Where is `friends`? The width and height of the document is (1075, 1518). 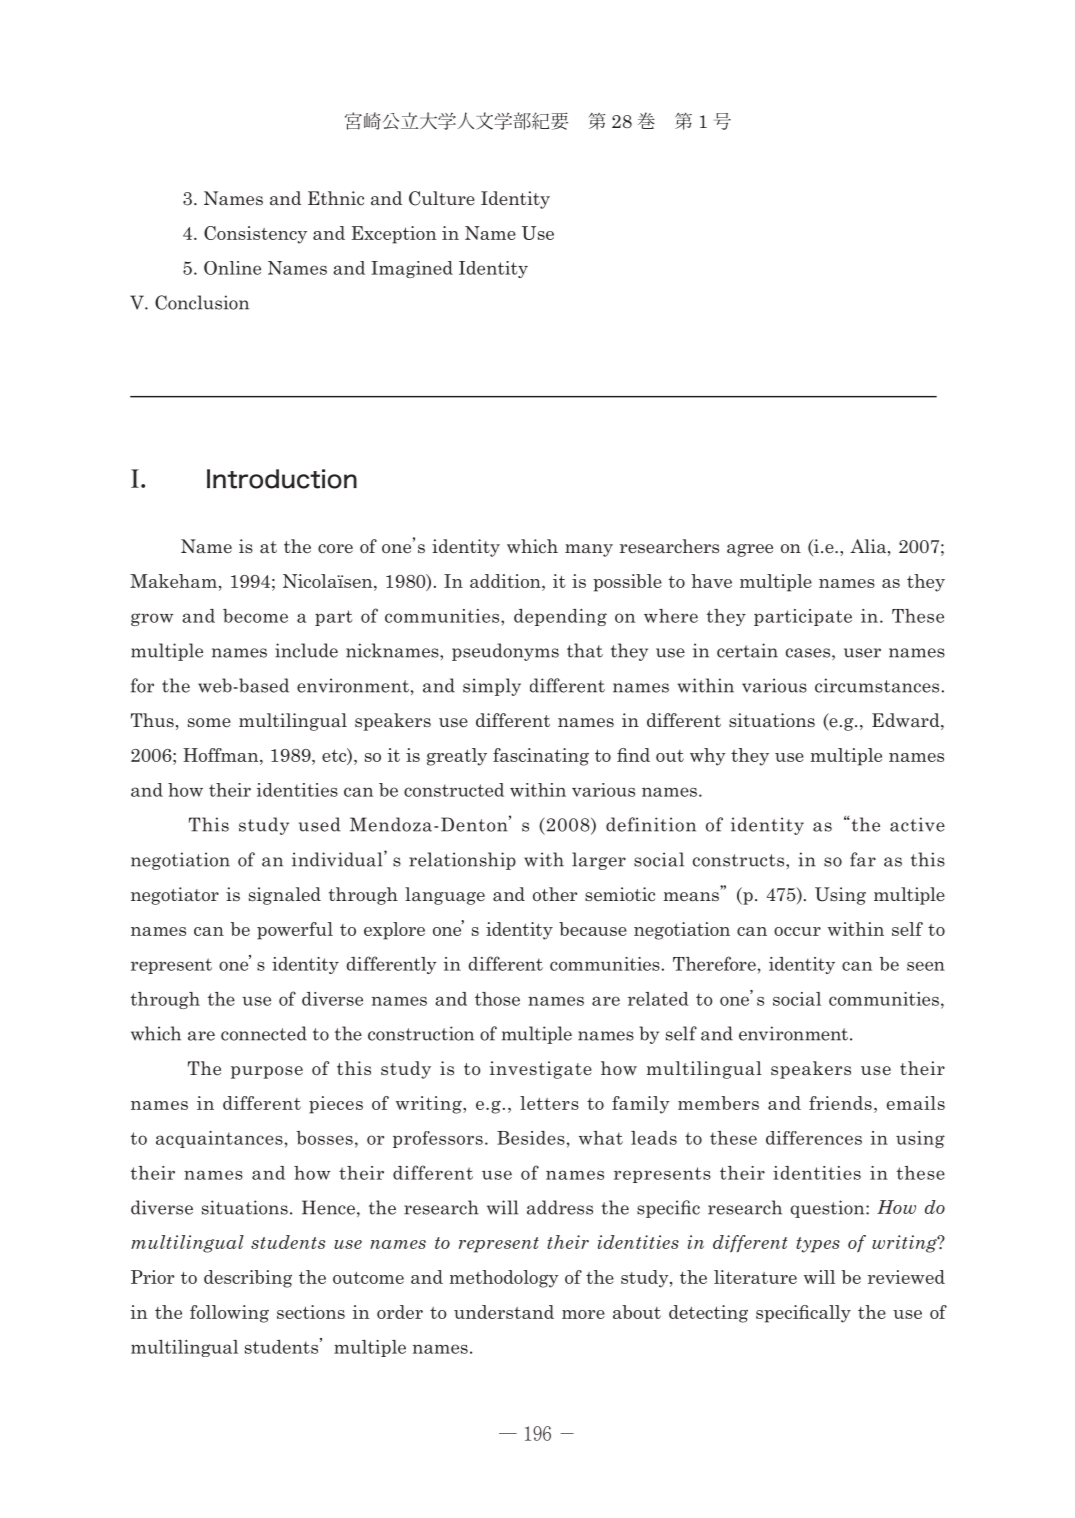 friends is located at coordinates (840, 1103).
